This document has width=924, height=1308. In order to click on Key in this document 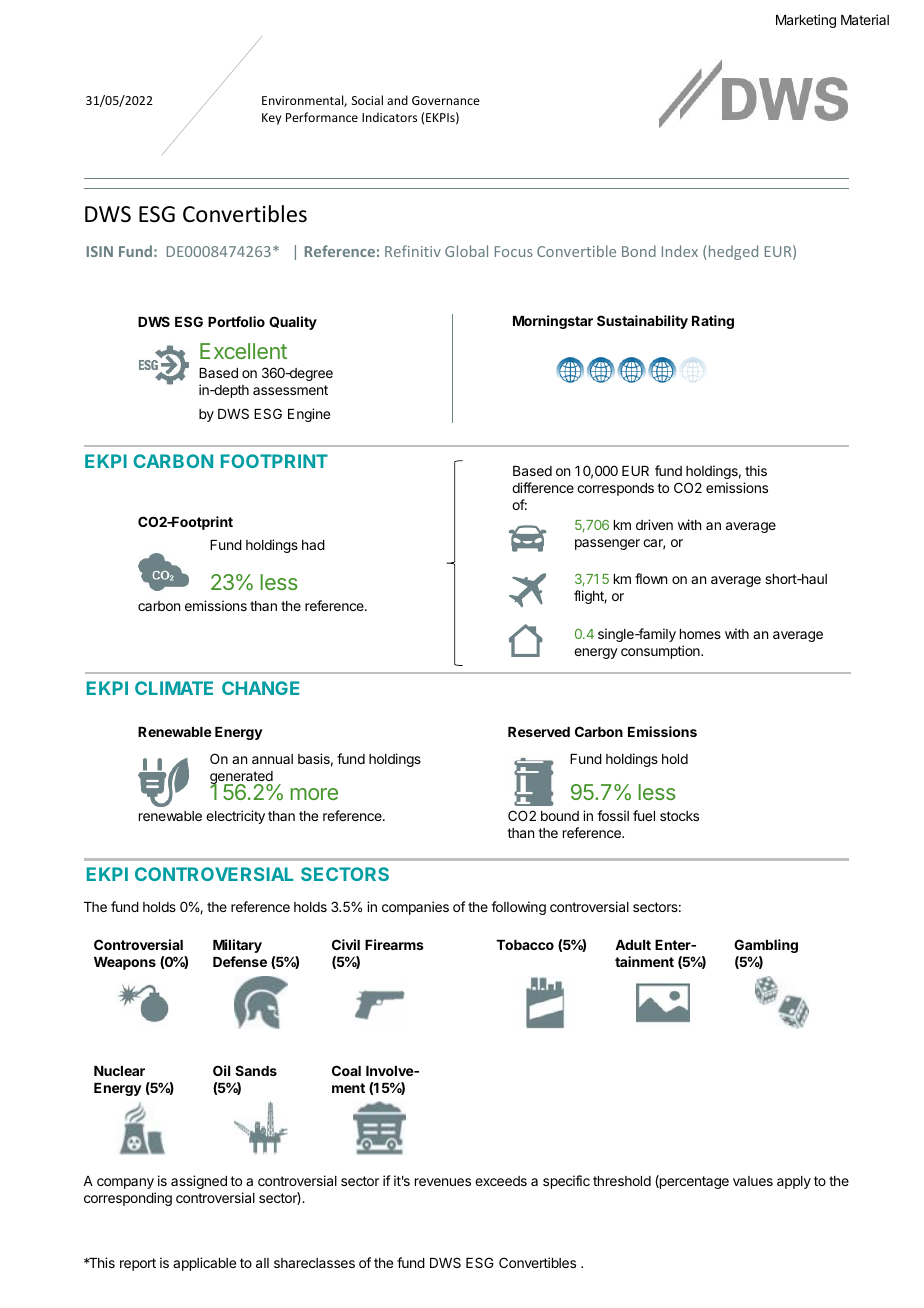, I will do `click(271, 119)`.
